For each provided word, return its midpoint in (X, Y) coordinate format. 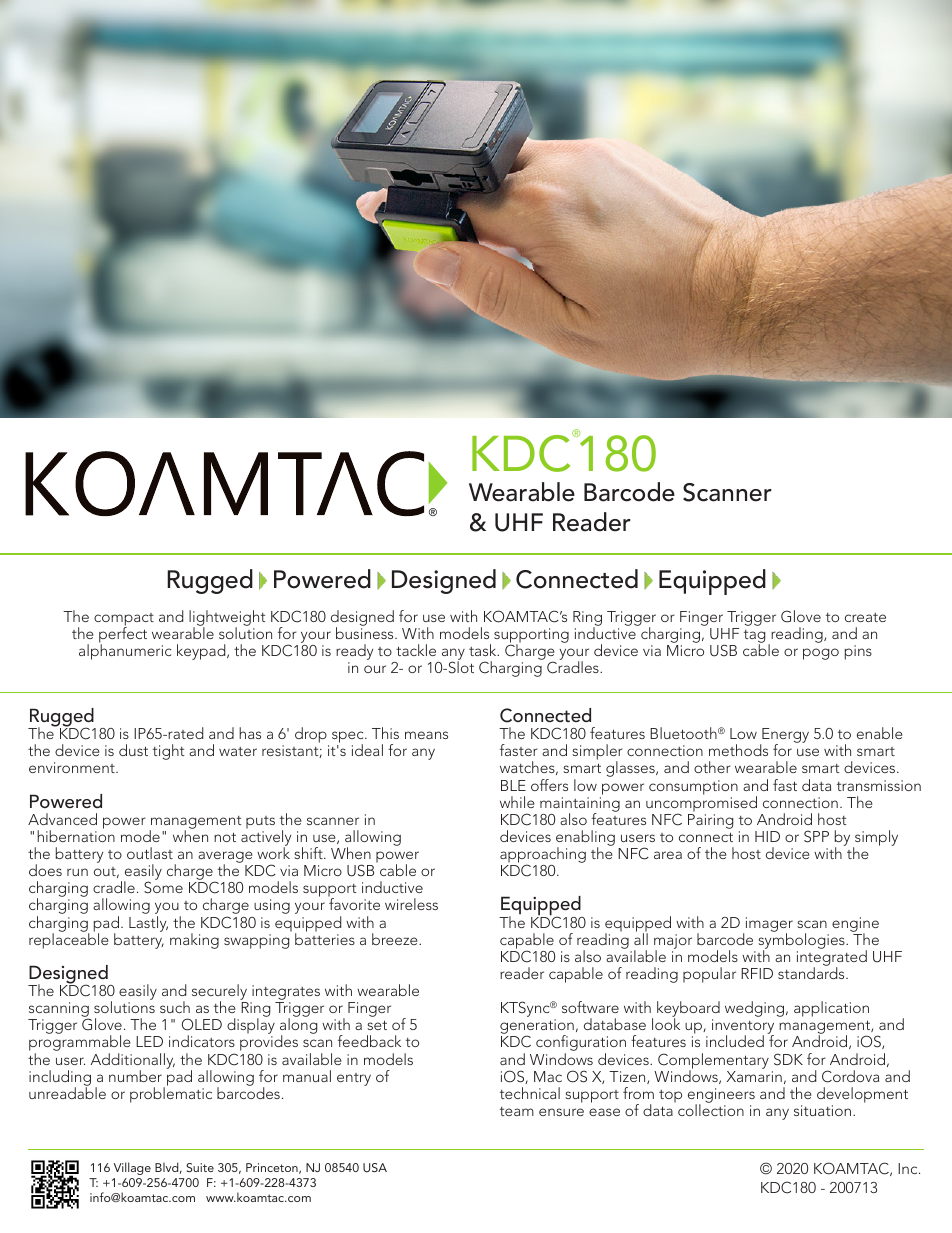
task (484, 650)
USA (375, 1167)
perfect (123, 635)
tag (755, 638)
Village (132, 1168)
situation (824, 1110)
